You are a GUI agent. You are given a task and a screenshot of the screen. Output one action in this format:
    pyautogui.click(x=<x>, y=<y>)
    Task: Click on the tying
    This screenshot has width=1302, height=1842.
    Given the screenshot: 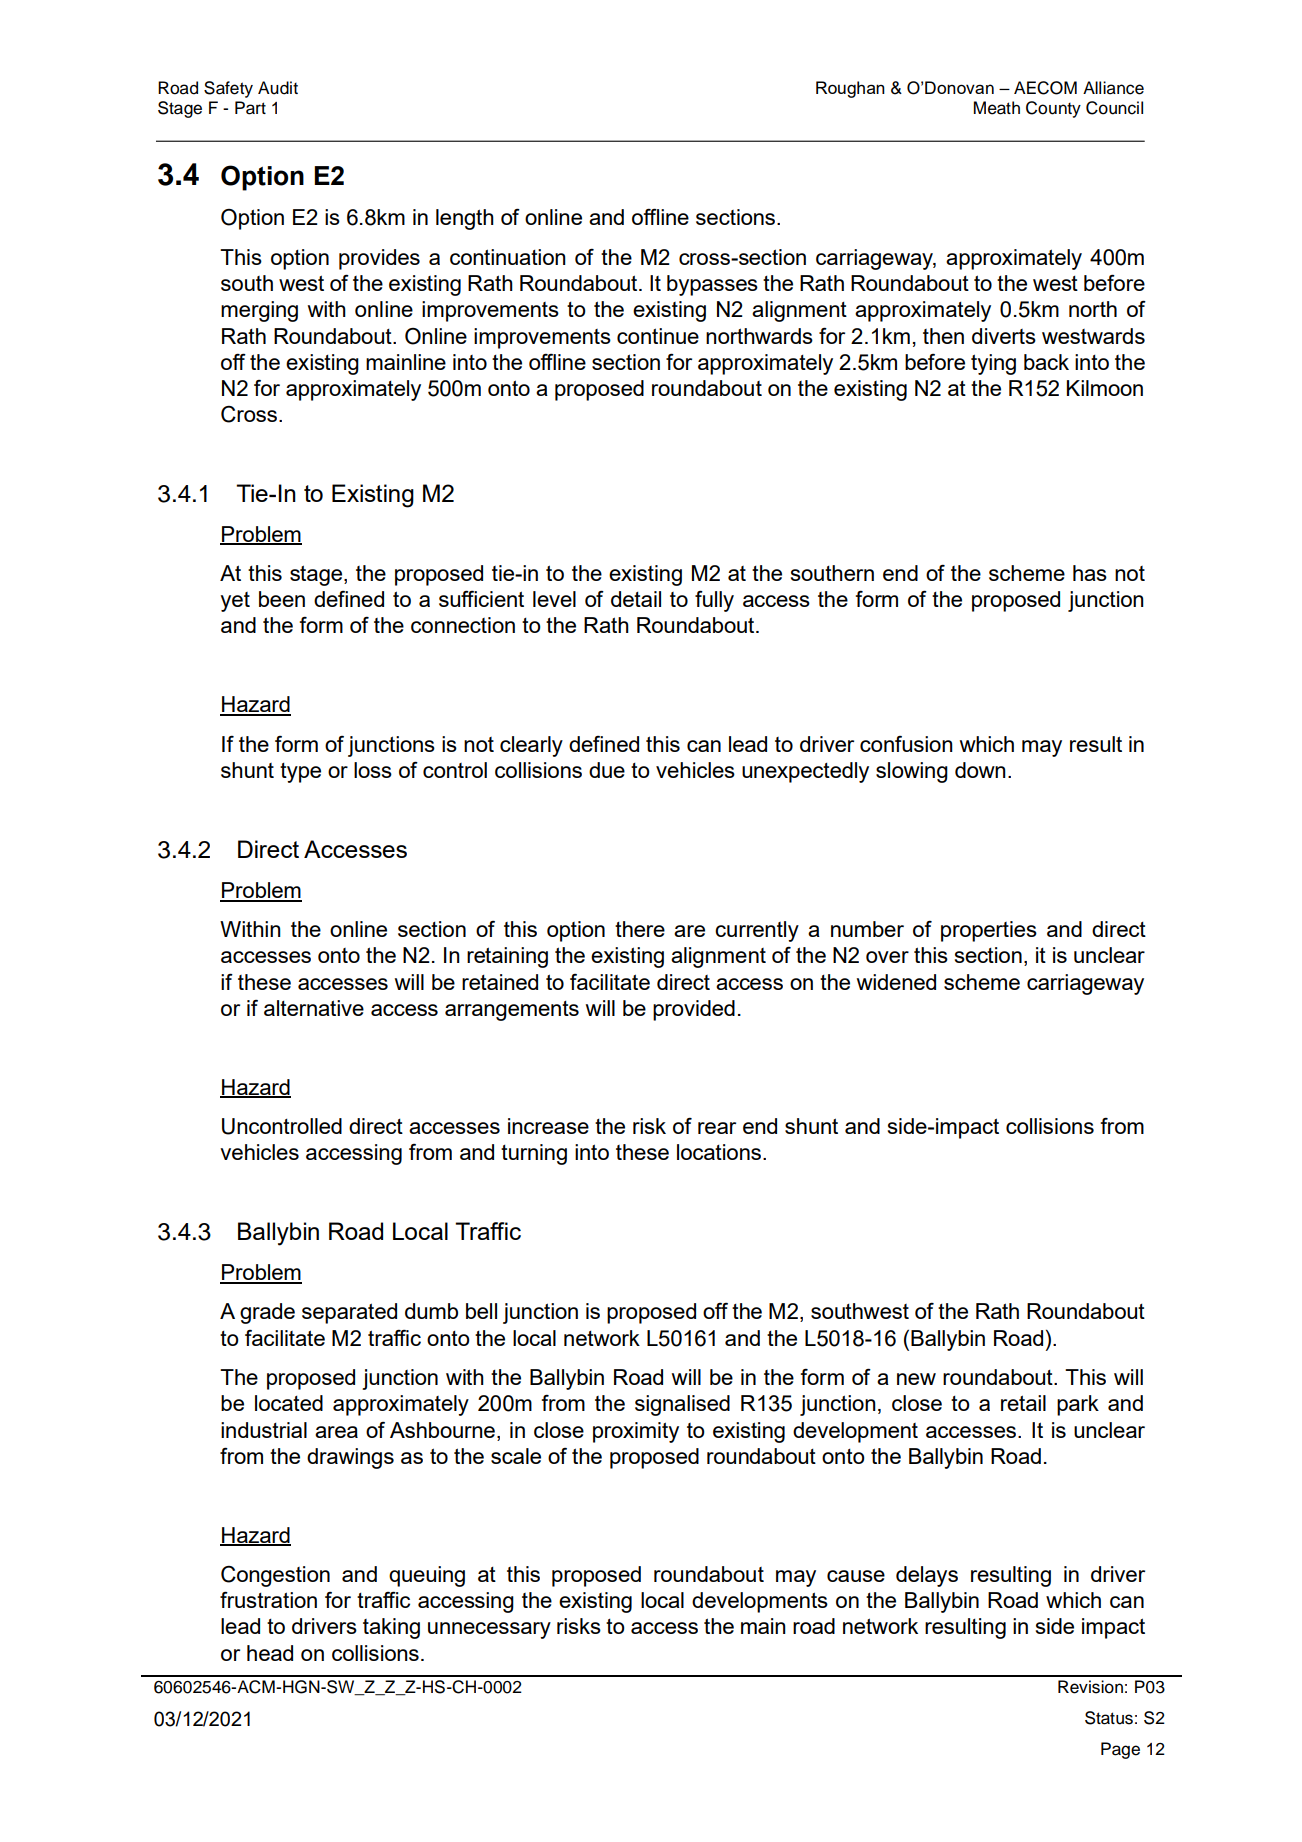 What is the action you would take?
    pyautogui.click(x=993, y=364)
